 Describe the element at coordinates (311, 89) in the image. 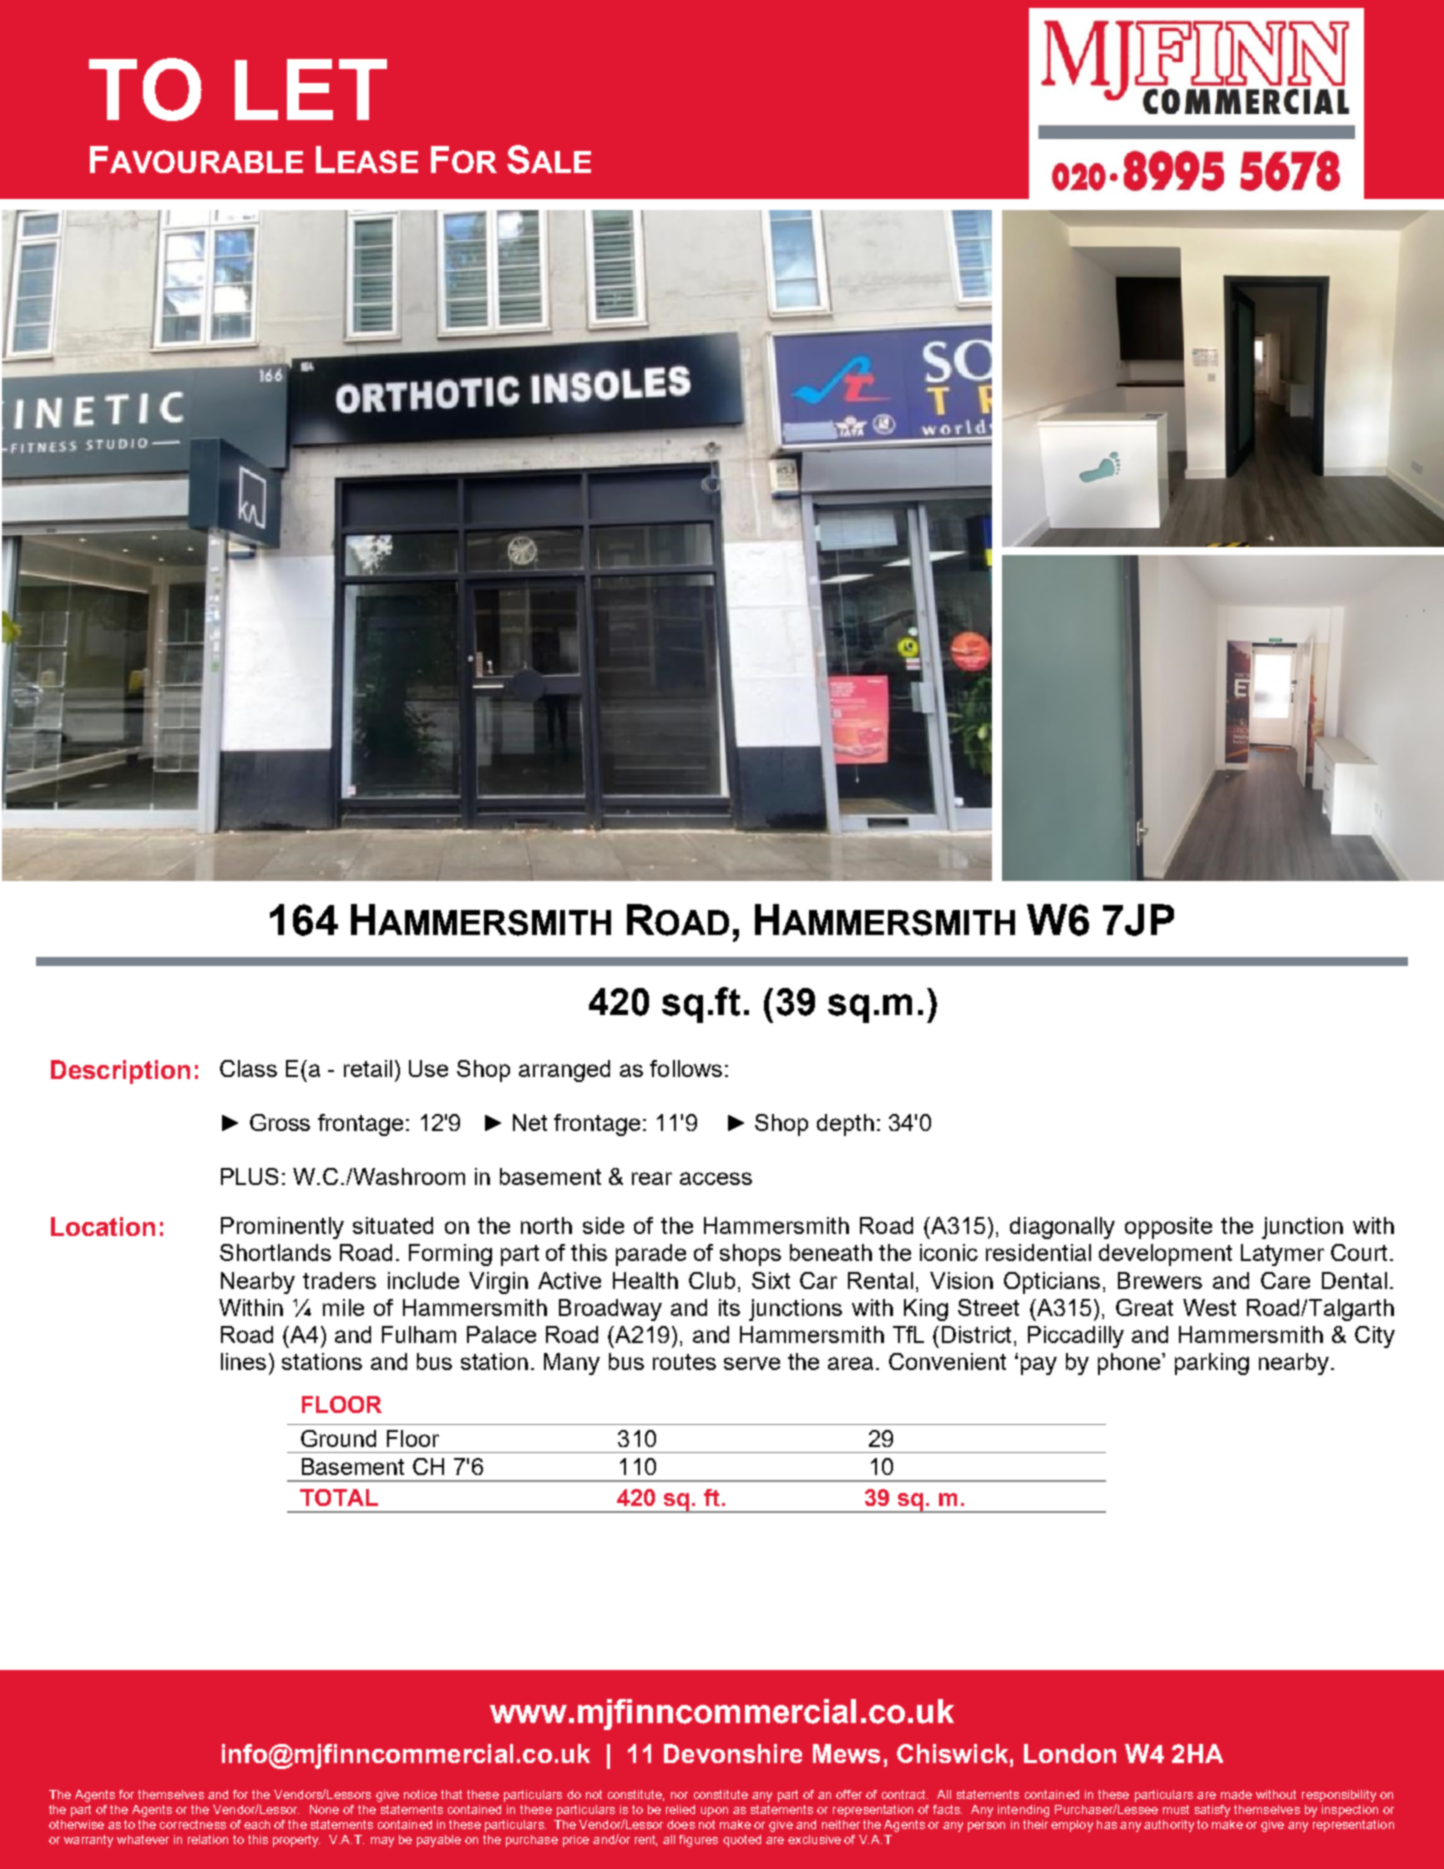

I see `LET` at that location.
